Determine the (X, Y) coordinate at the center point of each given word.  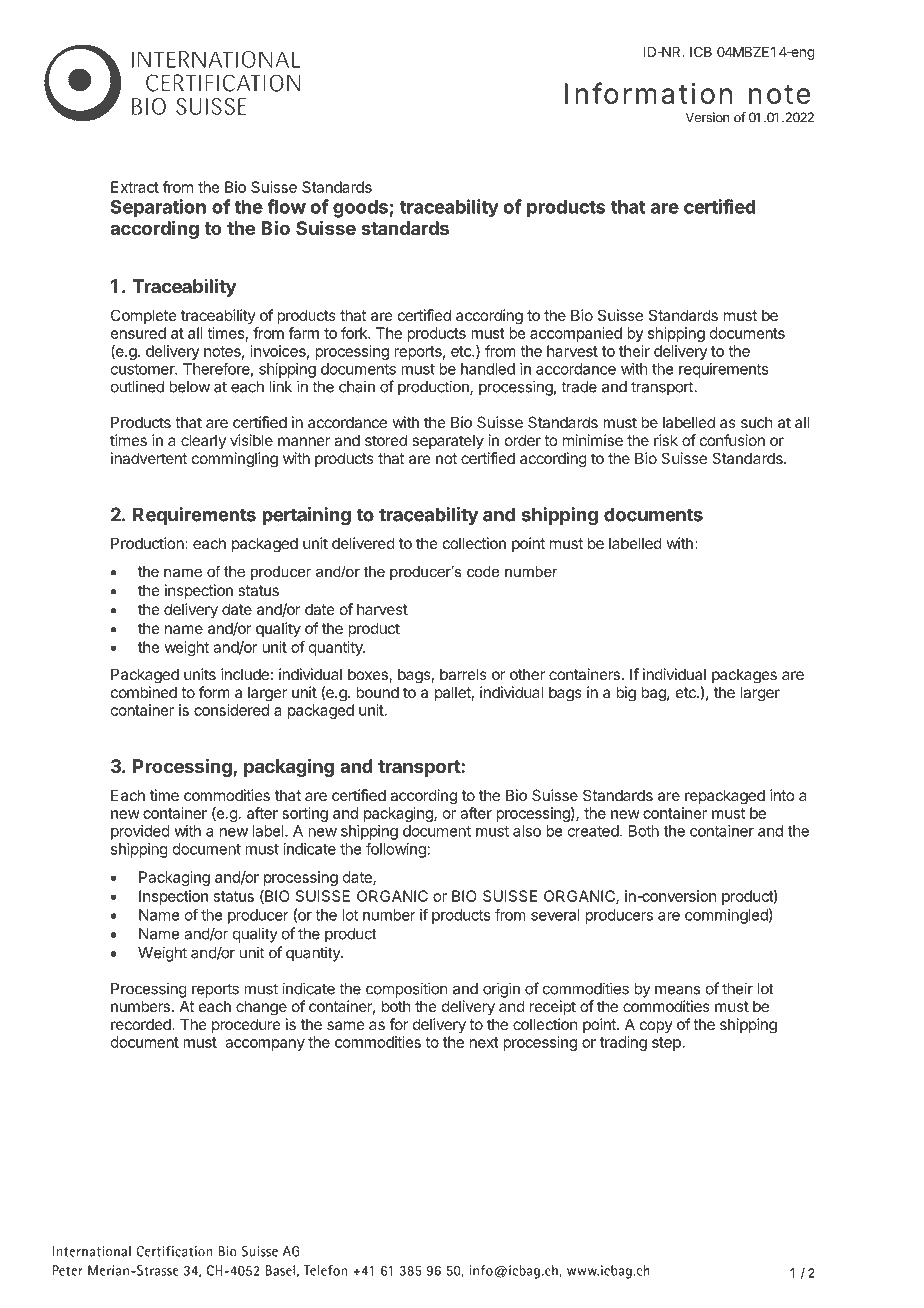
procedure (246, 1025)
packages (744, 676)
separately (448, 441)
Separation (158, 208)
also (527, 831)
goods (361, 209)
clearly (203, 441)
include (245, 674)
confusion (732, 440)
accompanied (576, 334)
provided (140, 832)
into (782, 795)
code (483, 571)
